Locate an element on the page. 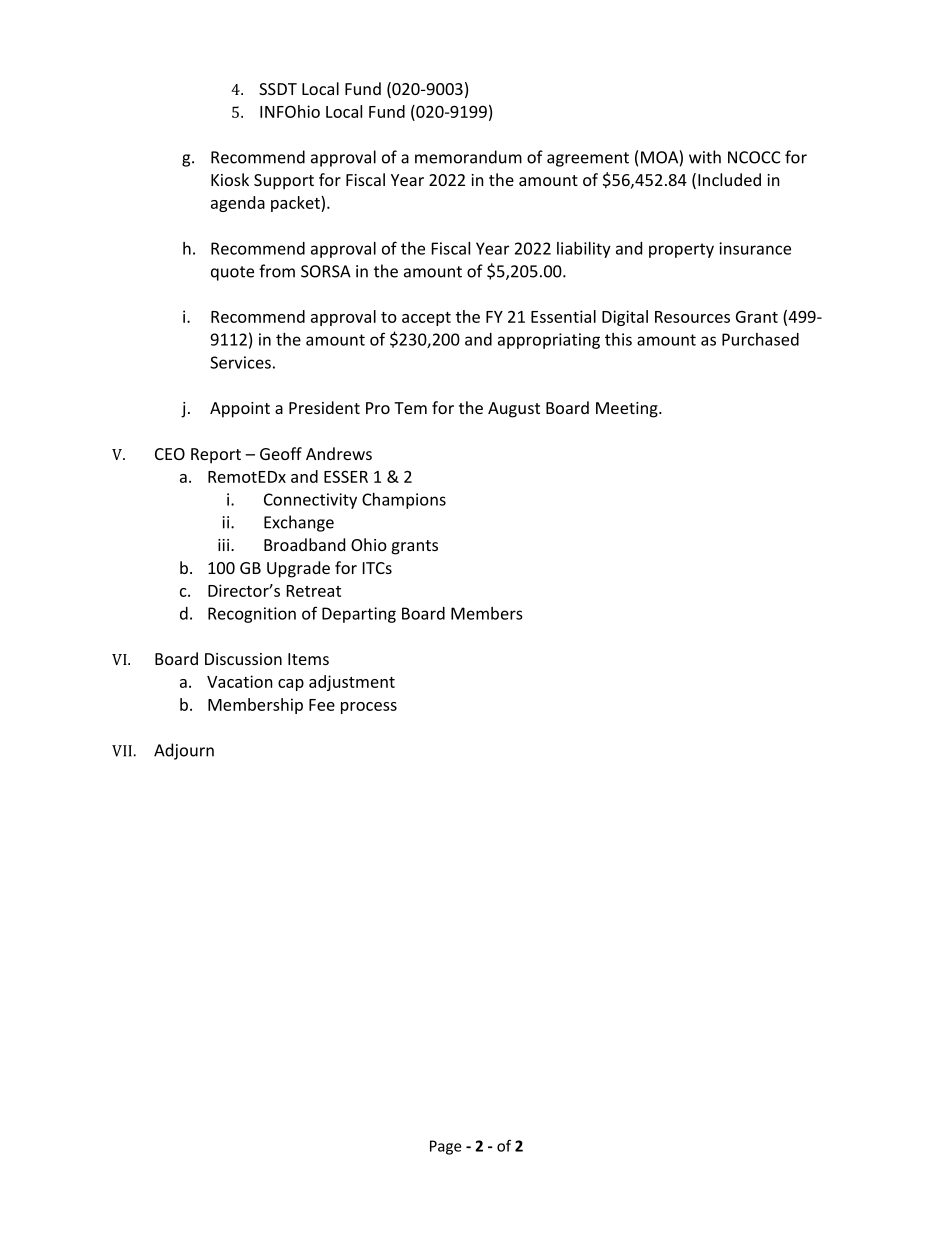  adjustment is located at coordinates (352, 683).
